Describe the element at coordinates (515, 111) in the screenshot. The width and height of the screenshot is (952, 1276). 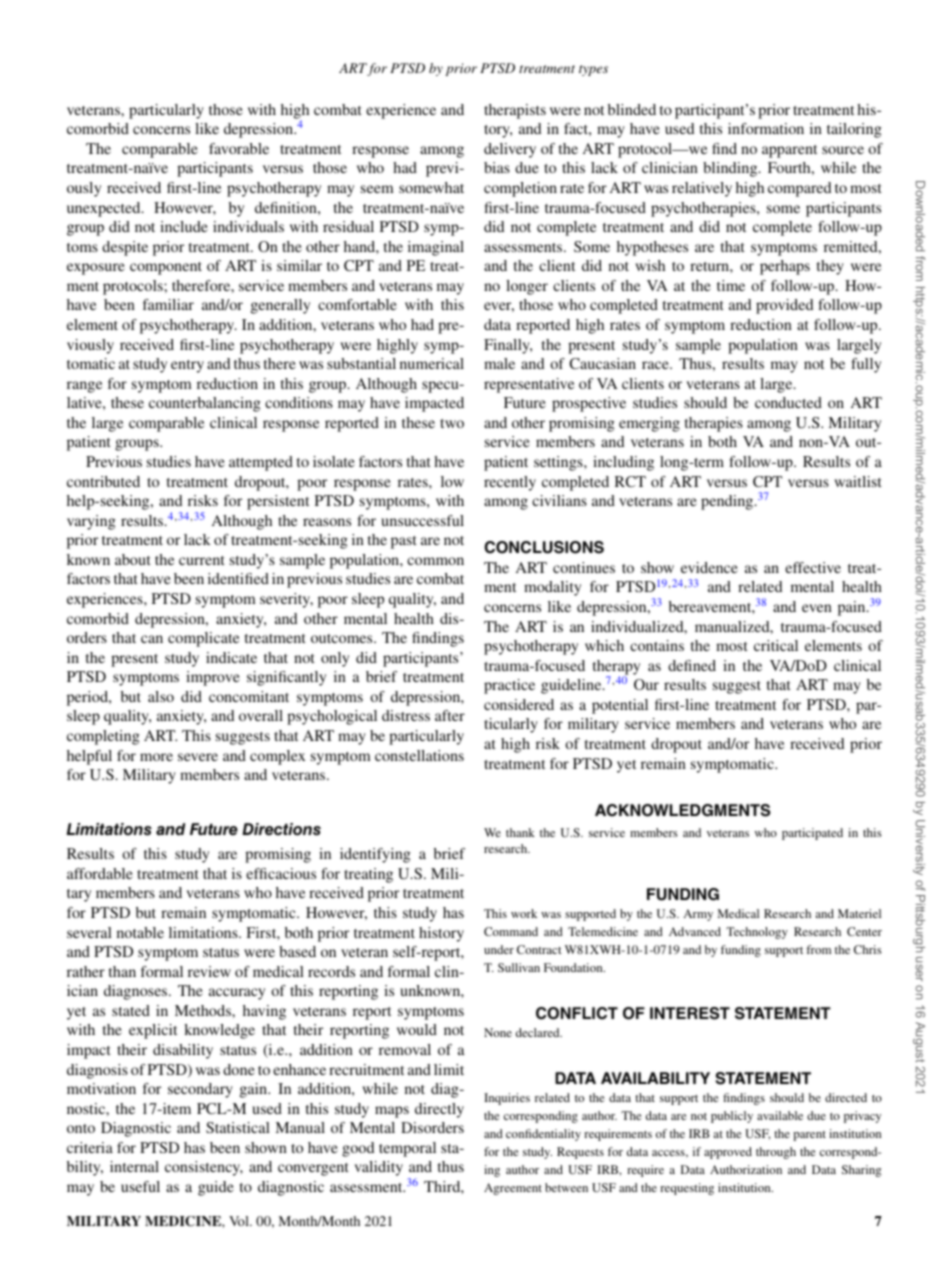
I see `therapists` at that location.
